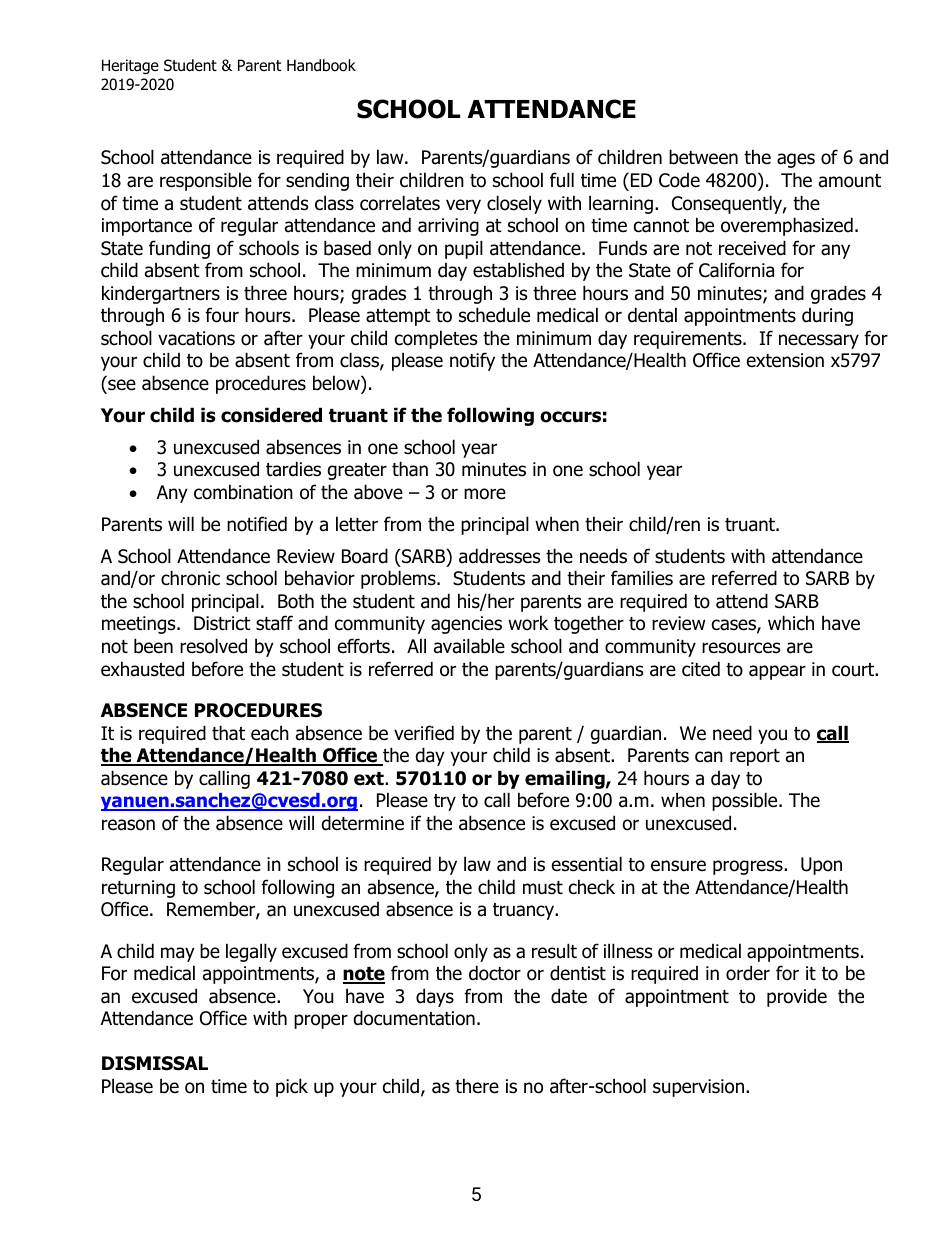  Describe the element at coordinates (155, 1063) in the image. I see `DISMISSAL` at that location.
